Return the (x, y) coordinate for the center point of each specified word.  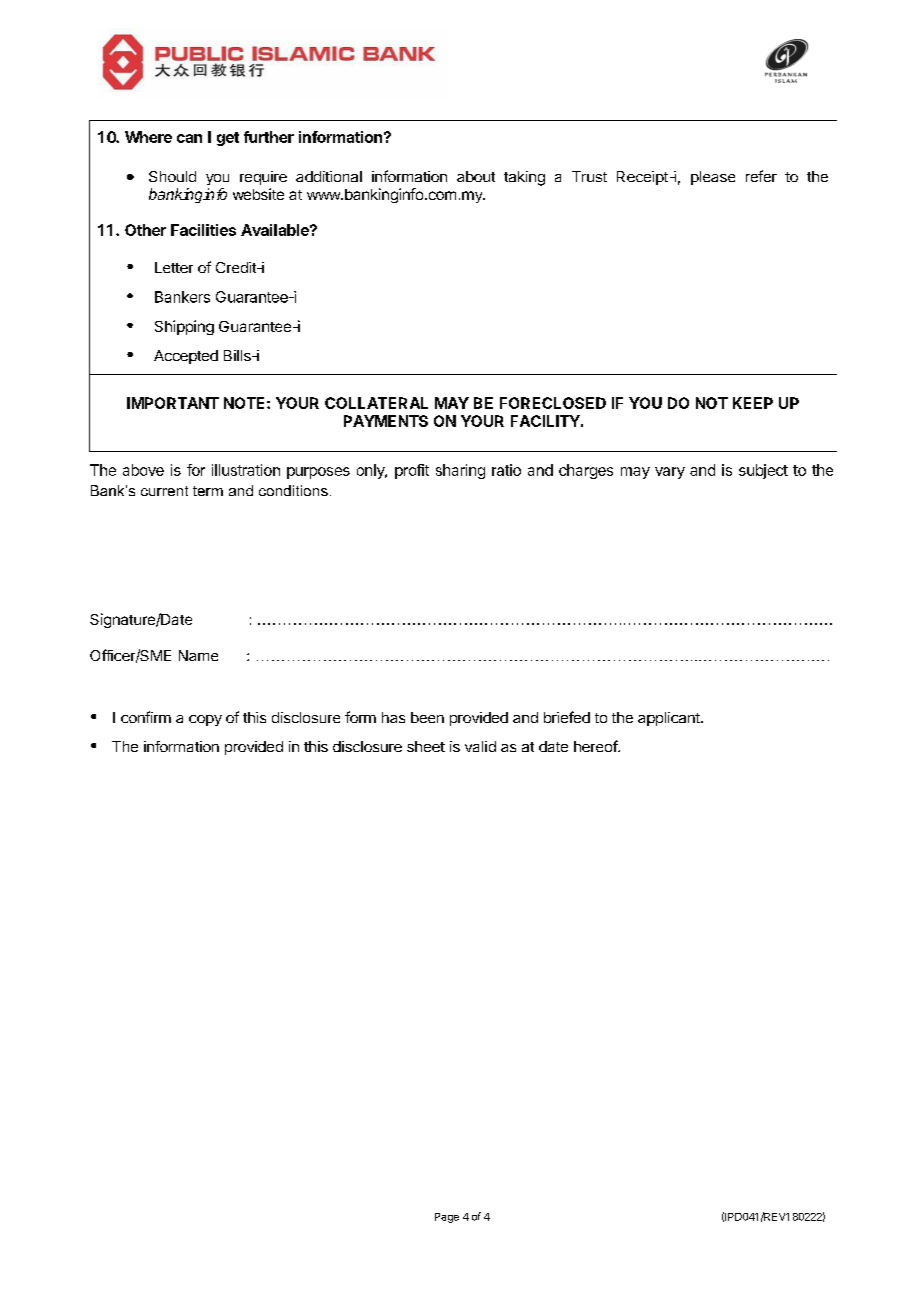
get (228, 139)
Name (198, 655)
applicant (670, 719)
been (427, 717)
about (476, 176)
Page (447, 1218)
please (713, 178)
